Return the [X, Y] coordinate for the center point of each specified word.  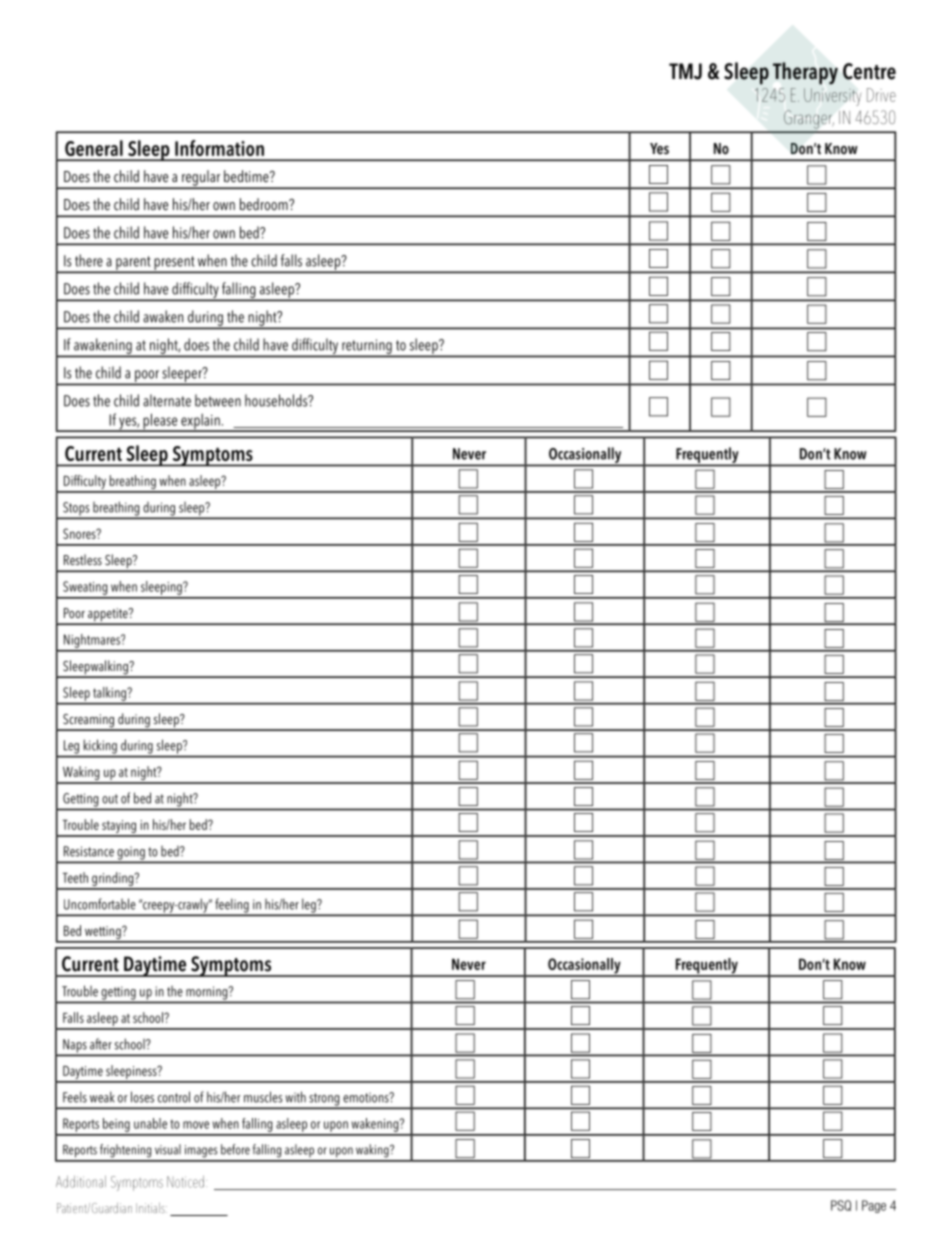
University [832, 97]
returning [367, 347]
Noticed [185, 1182]
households [277, 400]
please [160, 422]
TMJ [685, 71]
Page [874, 1206]
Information [219, 148]
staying [119, 828]
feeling [232, 906]
